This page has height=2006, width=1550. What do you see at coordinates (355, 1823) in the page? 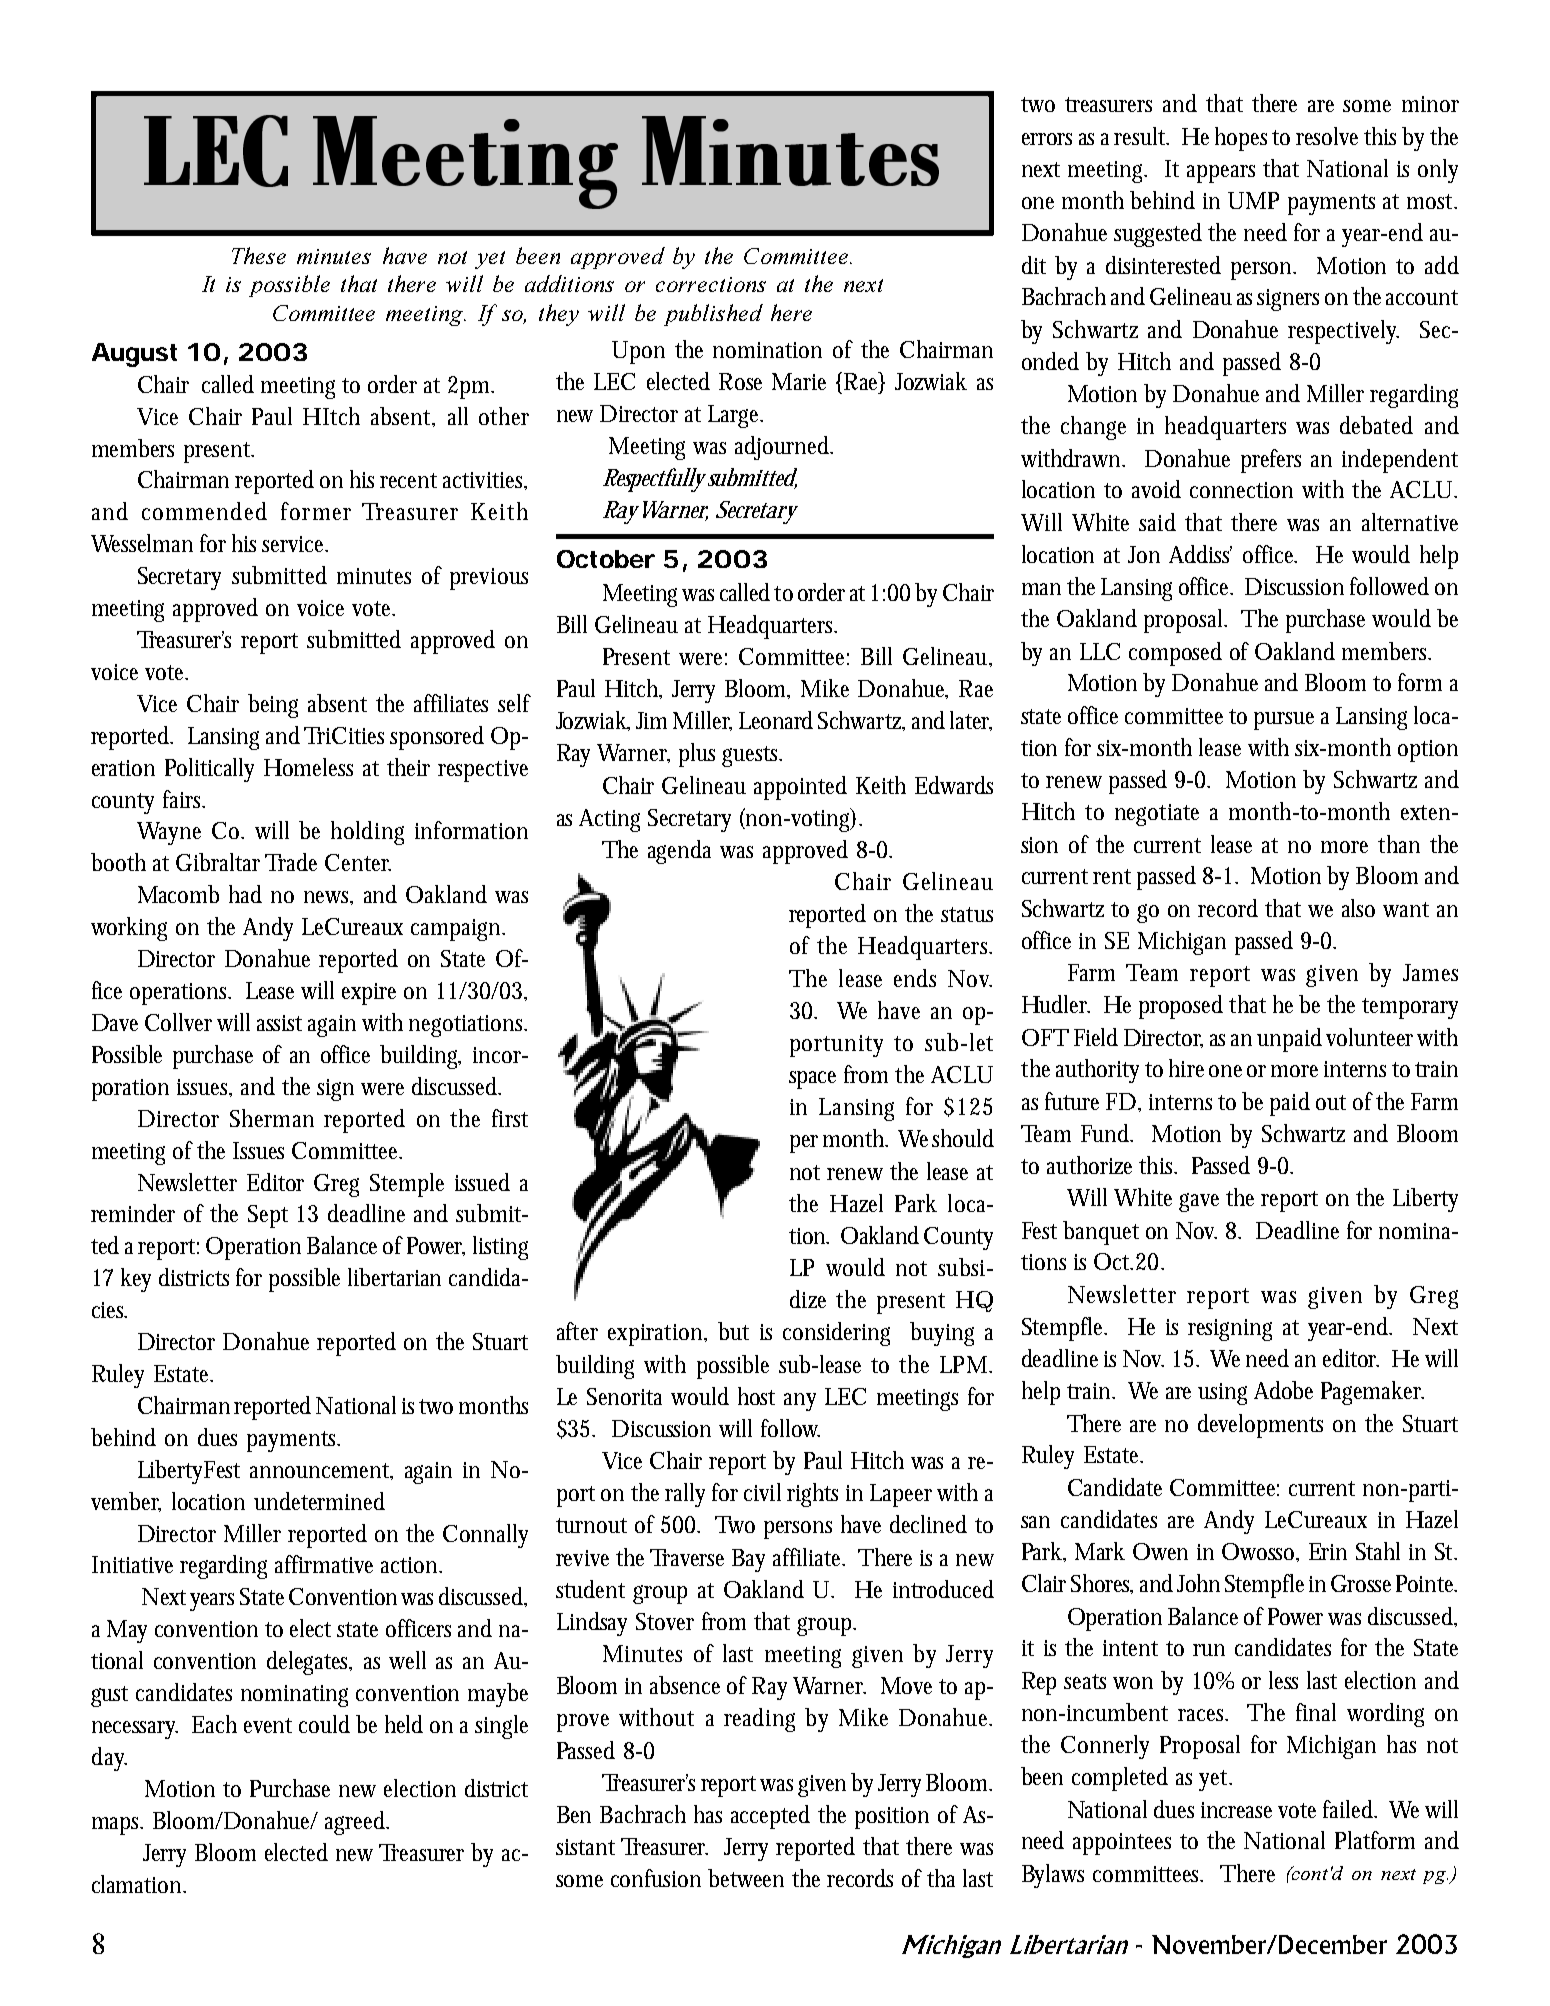
I see `agreed` at bounding box center [355, 1823].
